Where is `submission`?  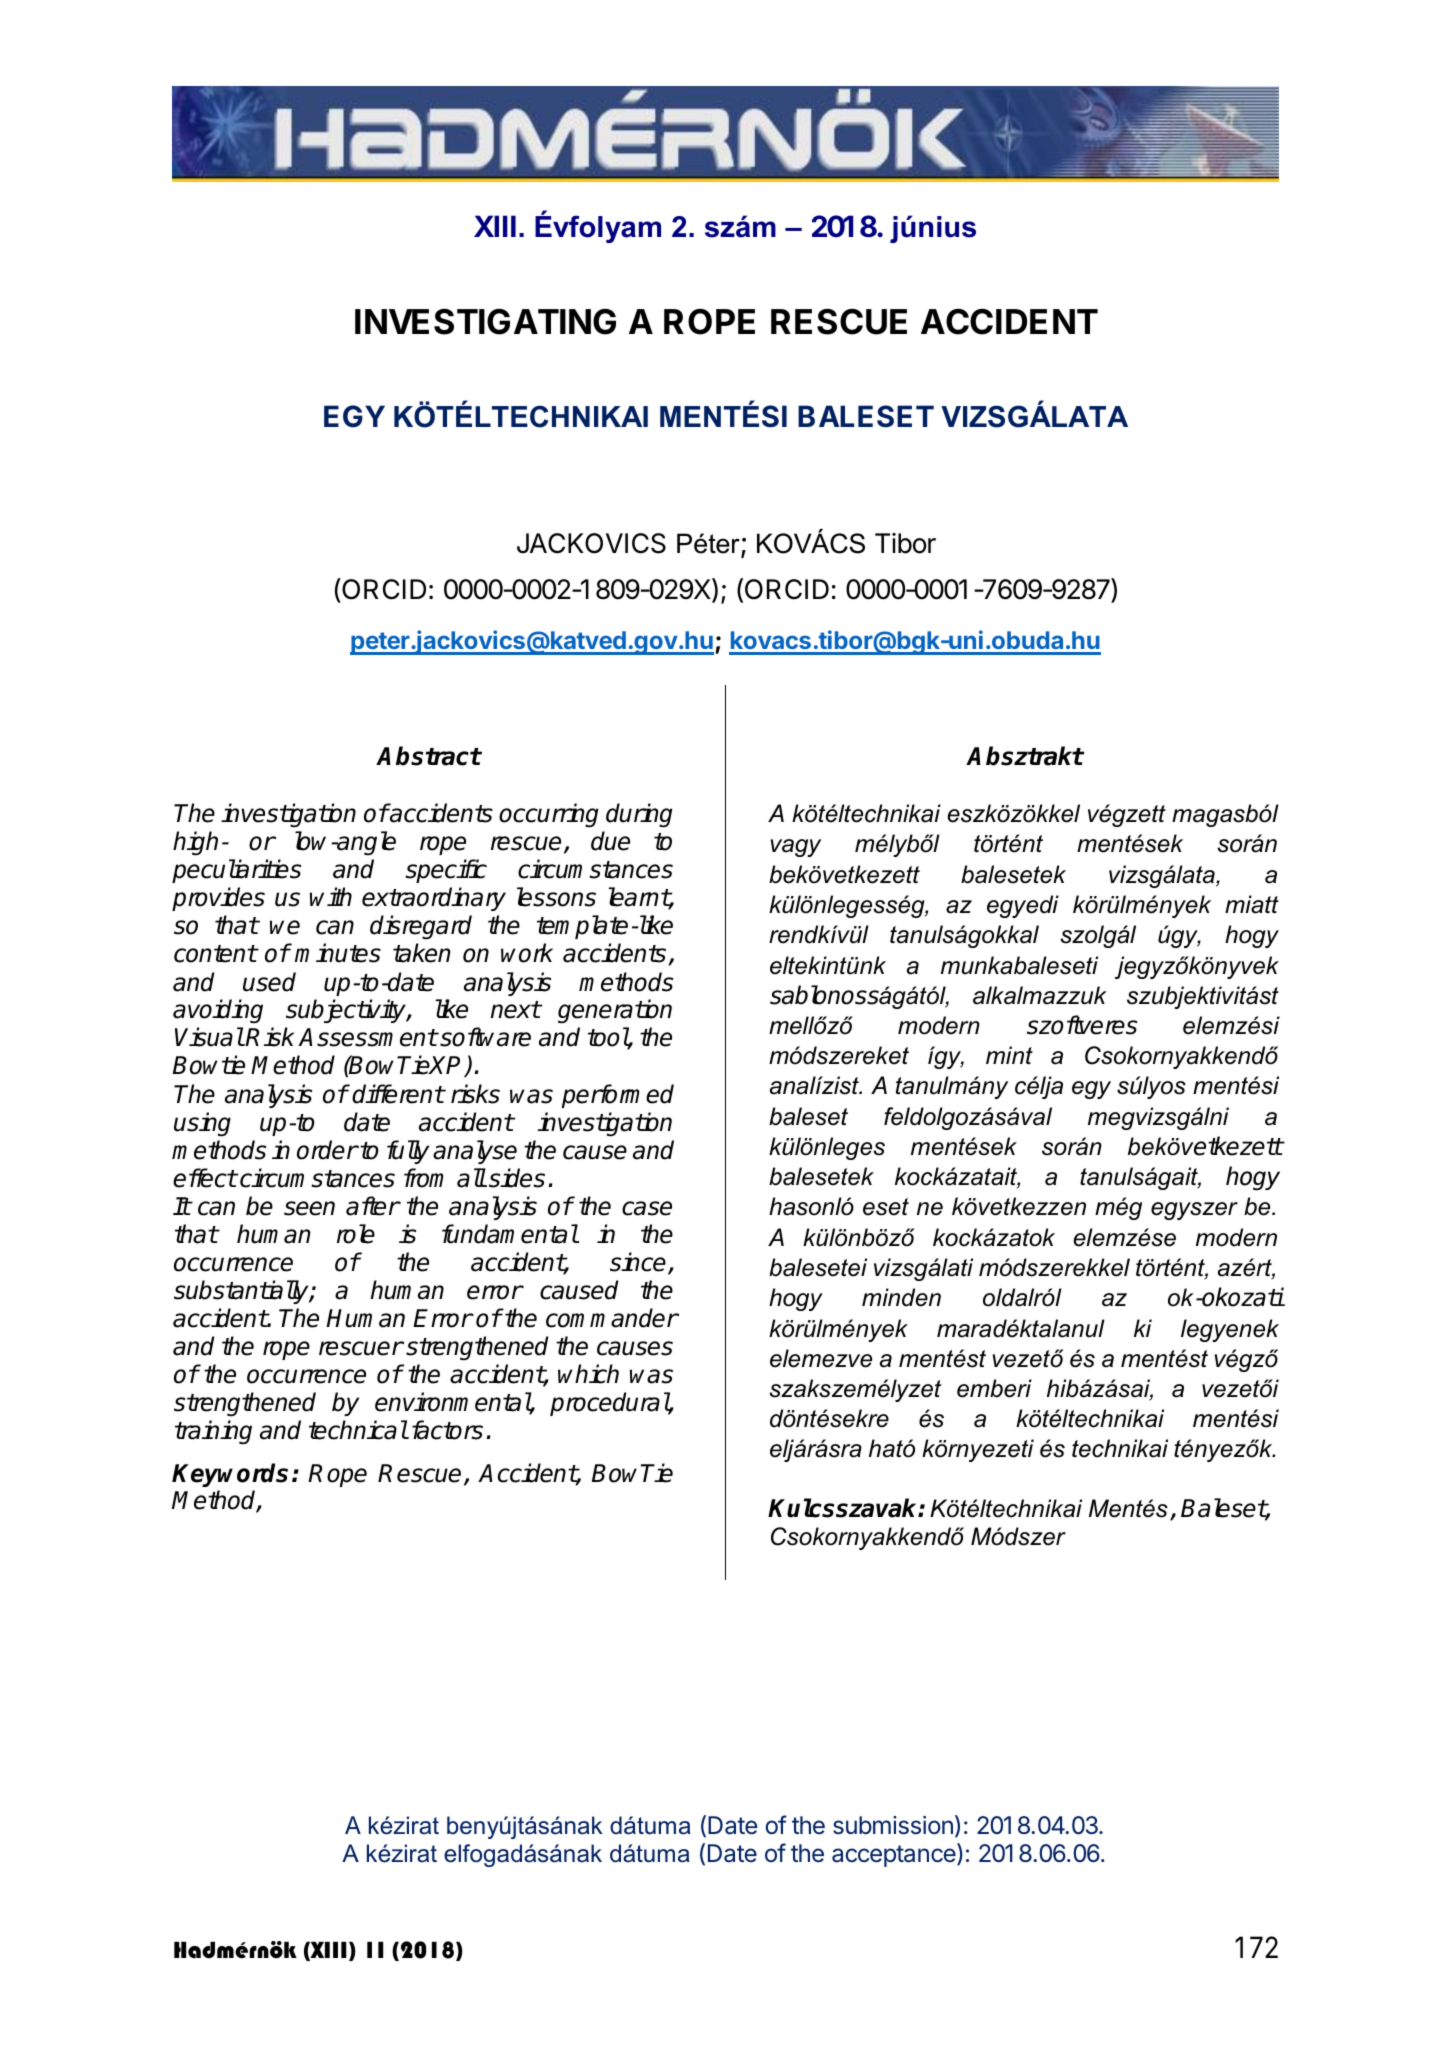
submission is located at coordinates (893, 1825).
